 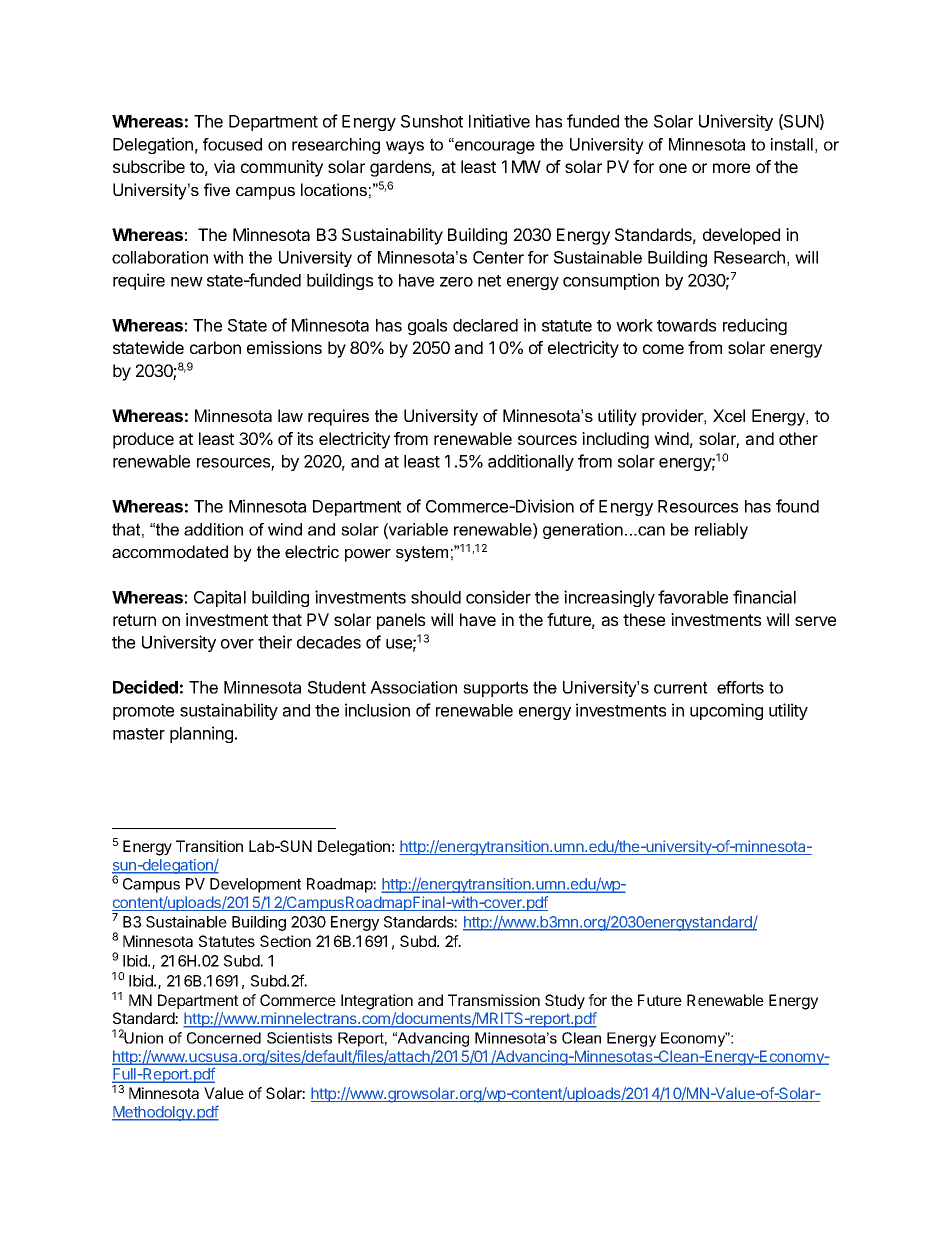 I want to click on more, so click(x=731, y=168).
